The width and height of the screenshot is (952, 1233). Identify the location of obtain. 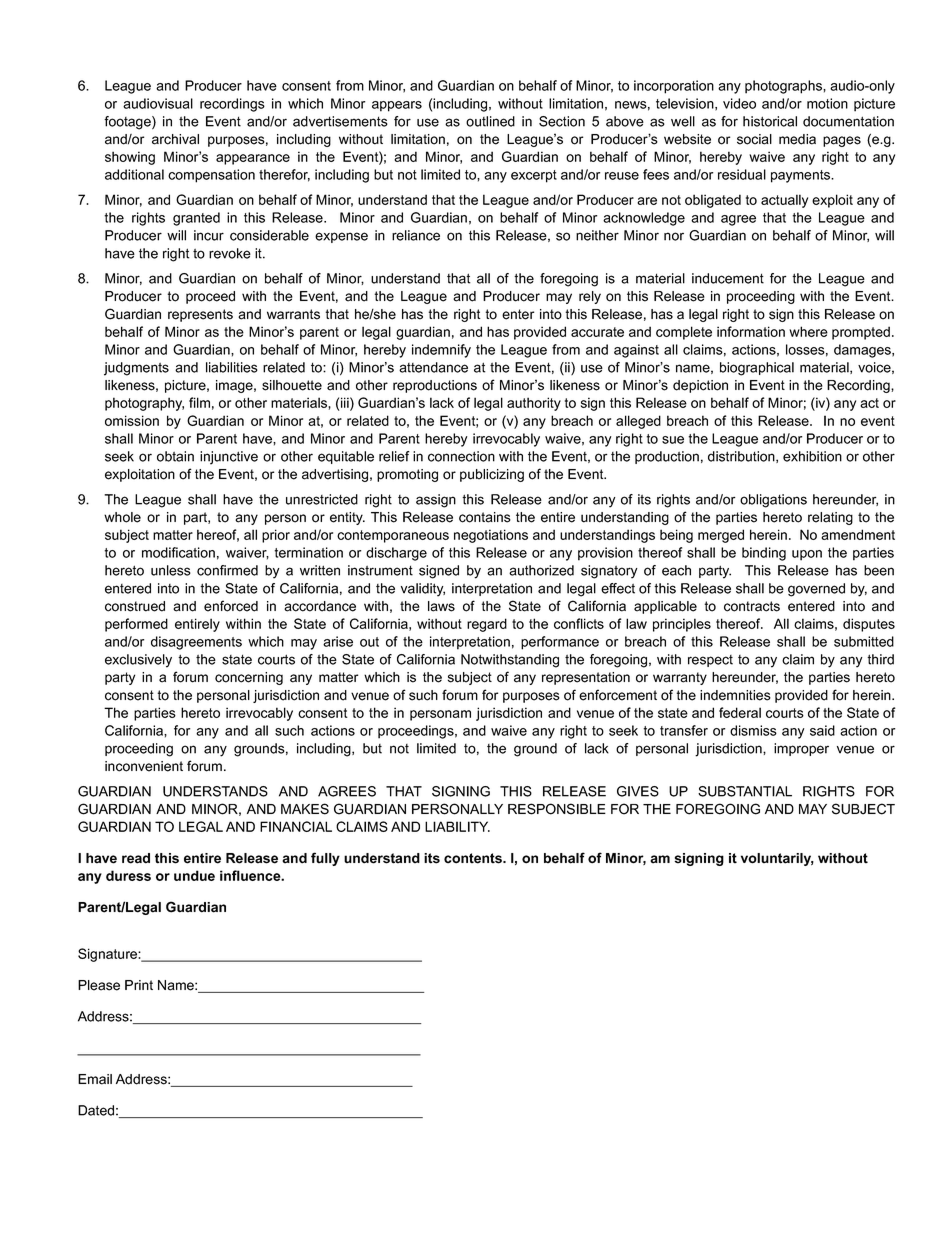
(175, 456).
